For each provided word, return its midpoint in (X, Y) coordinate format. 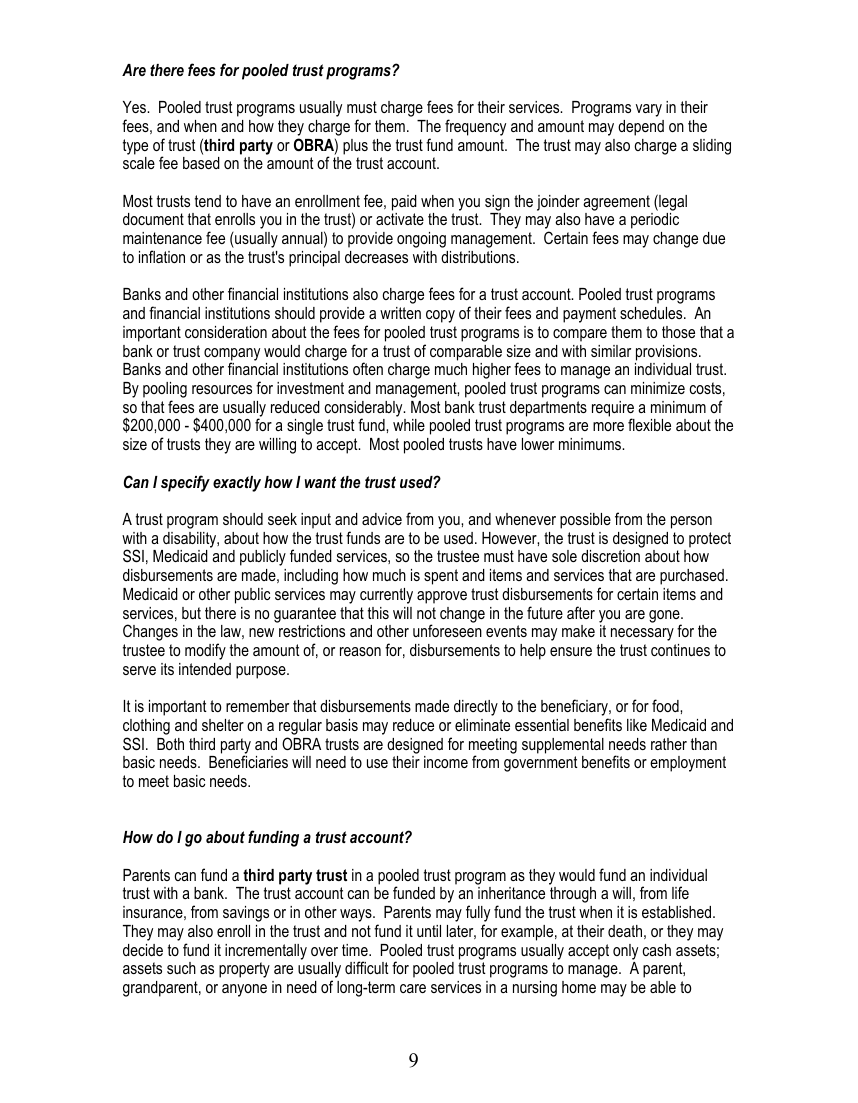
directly (476, 708)
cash (657, 950)
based (201, 163)
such (181, 968)
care (413, 988)
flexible (649, 424)
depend (641, 128)
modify (205, 651)
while (409, 425)
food (666, 705)
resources (222, 389)
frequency (475, 127)
